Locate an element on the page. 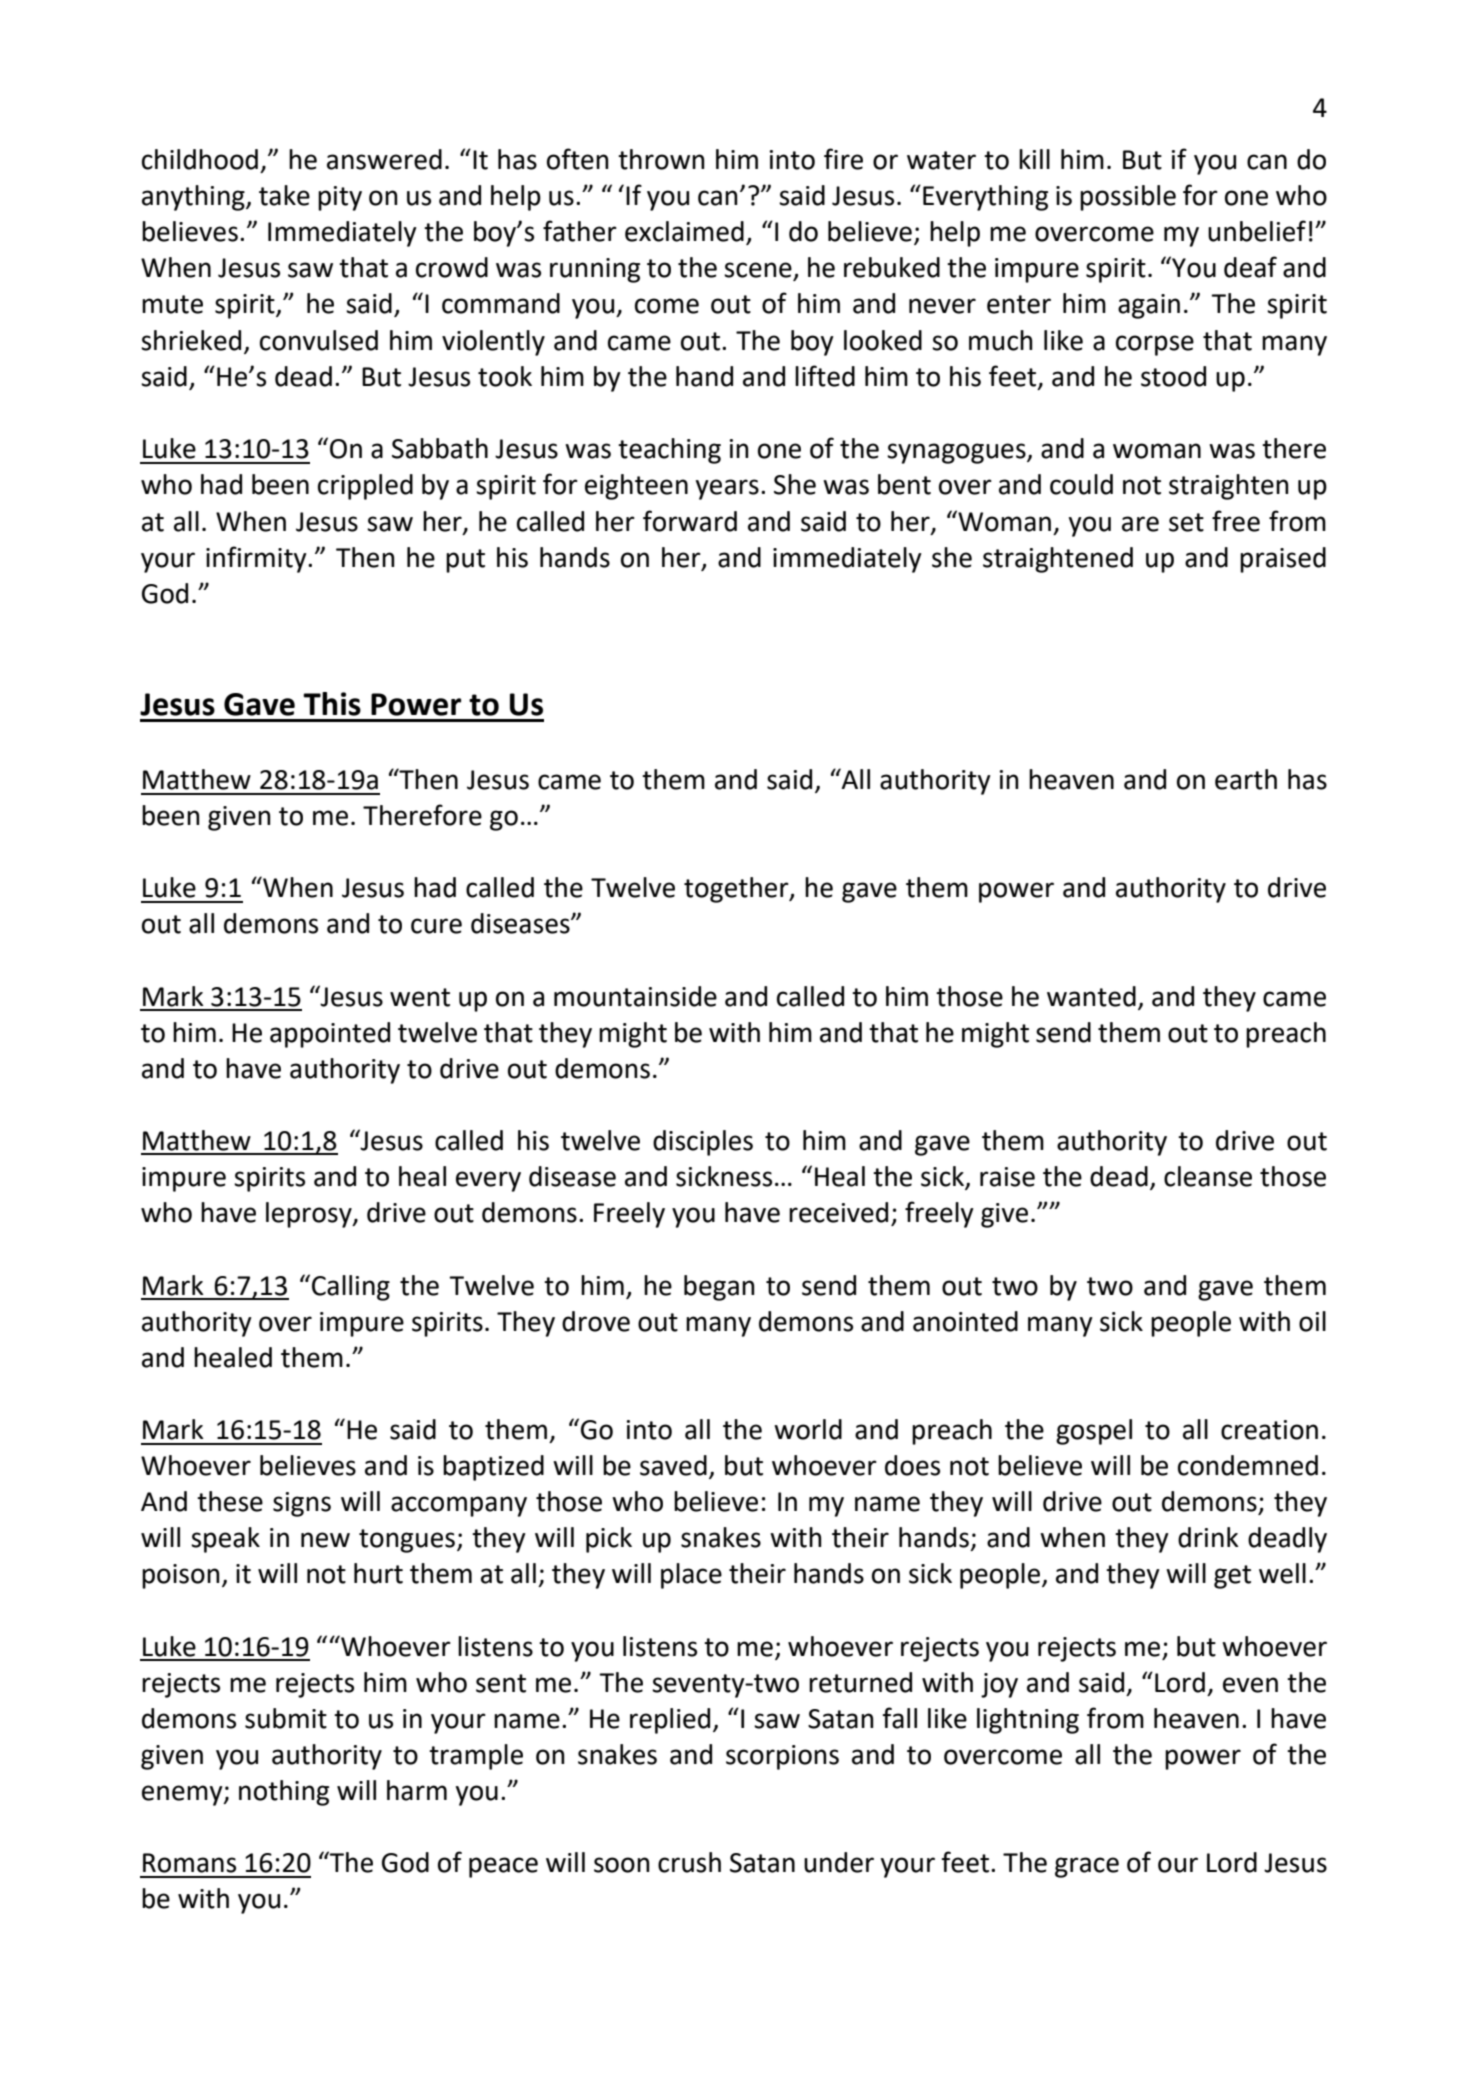 This document has height=2075, width=1467. signs is located at coordinates (302, 1504).
